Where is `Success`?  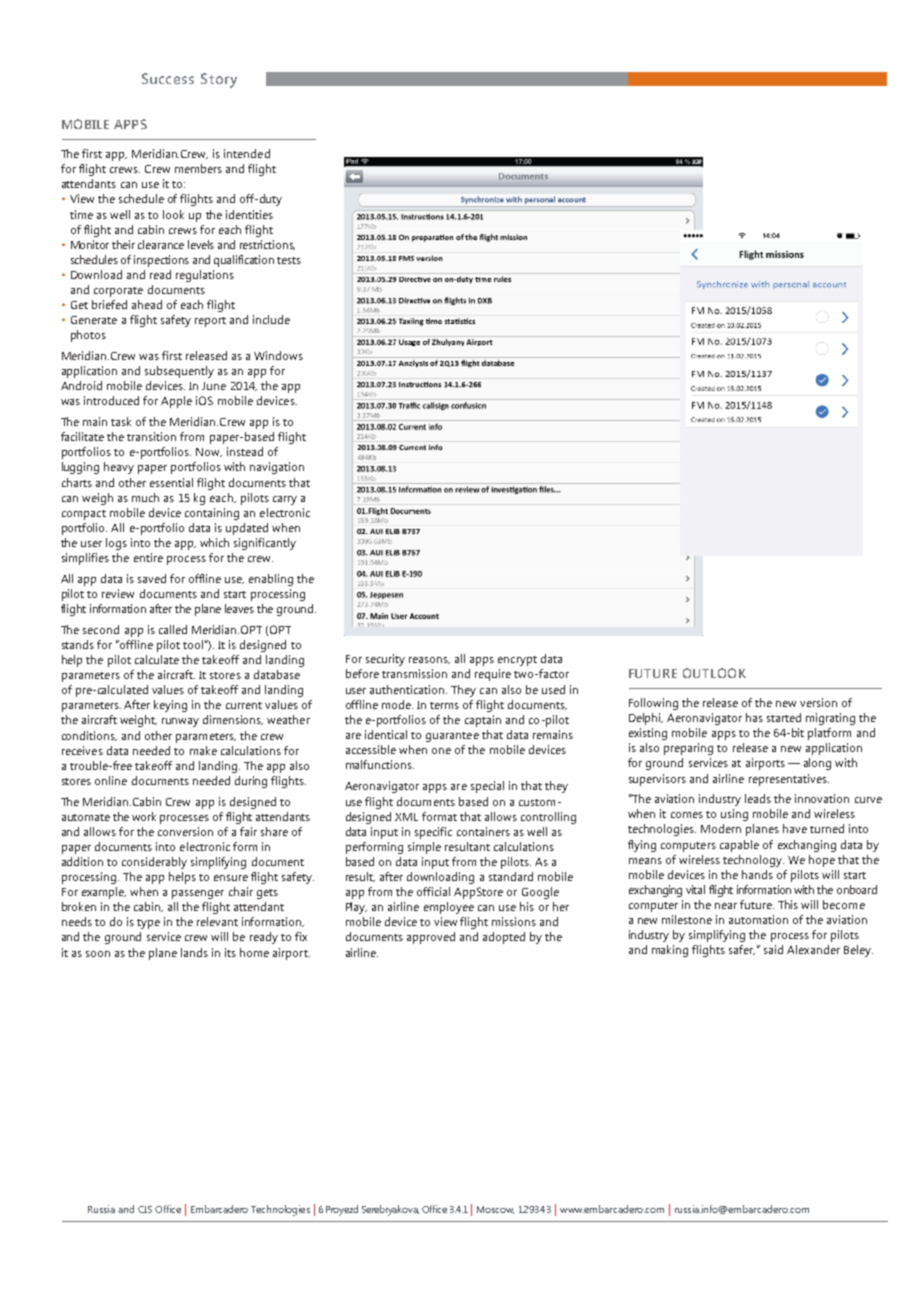 Success is located at coordinates (168, 78).
